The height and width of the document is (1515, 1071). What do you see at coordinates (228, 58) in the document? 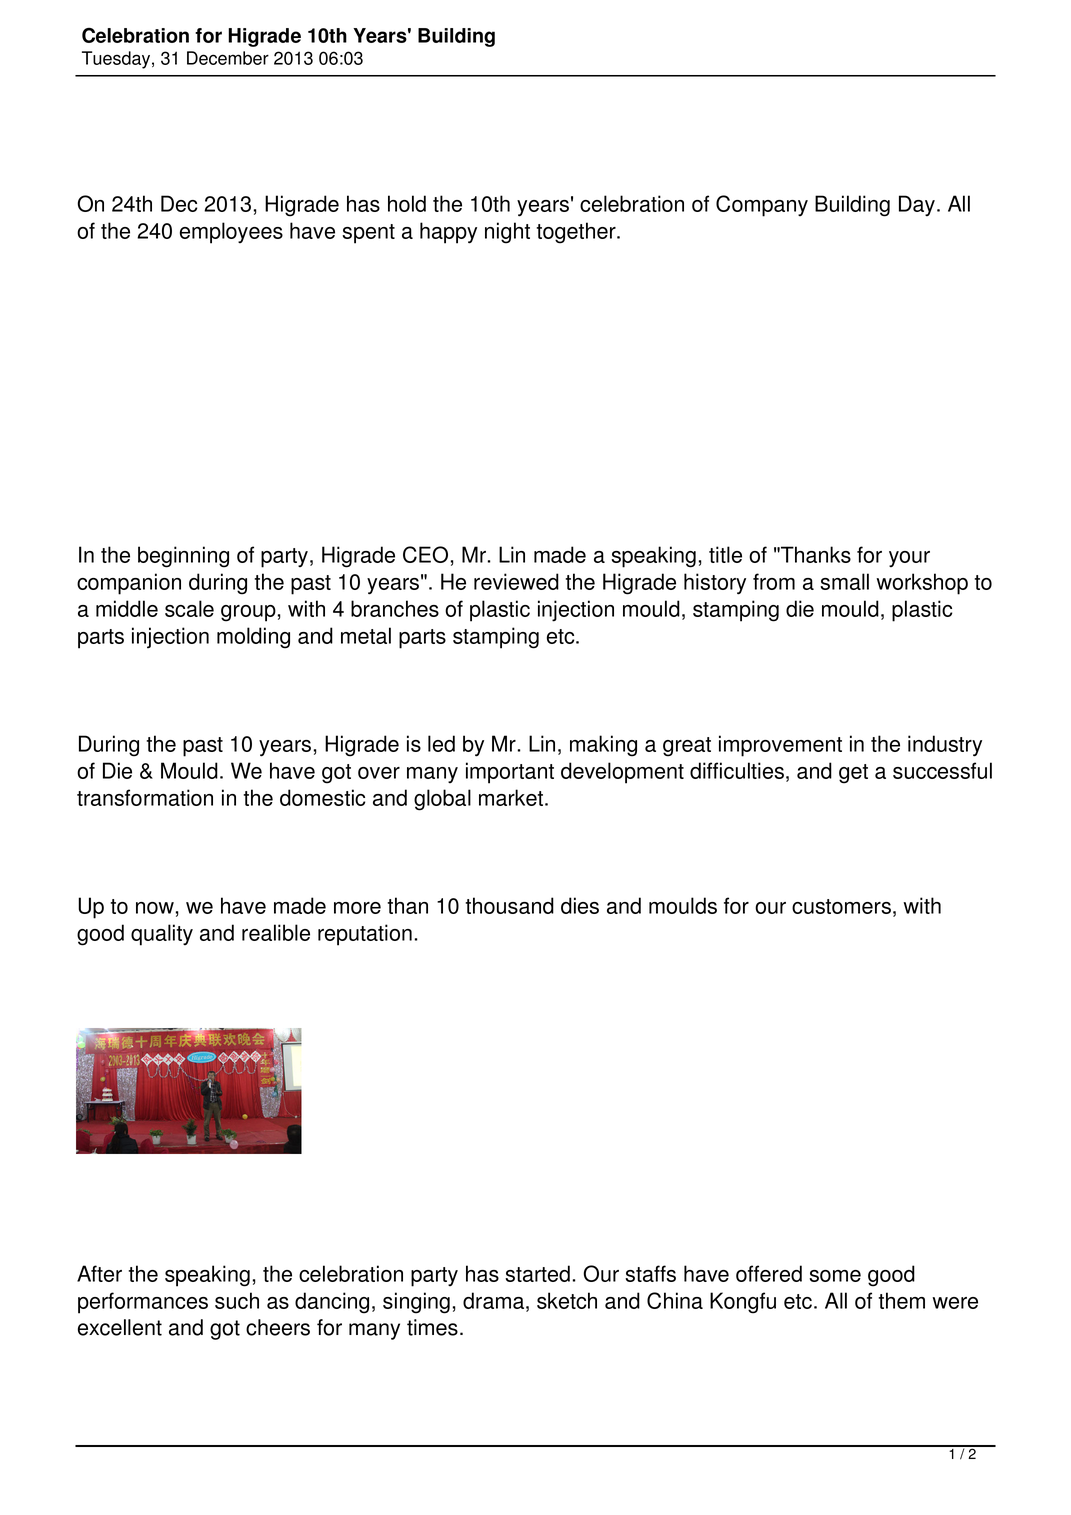
I see `December` at bounding box center [228, 58].
